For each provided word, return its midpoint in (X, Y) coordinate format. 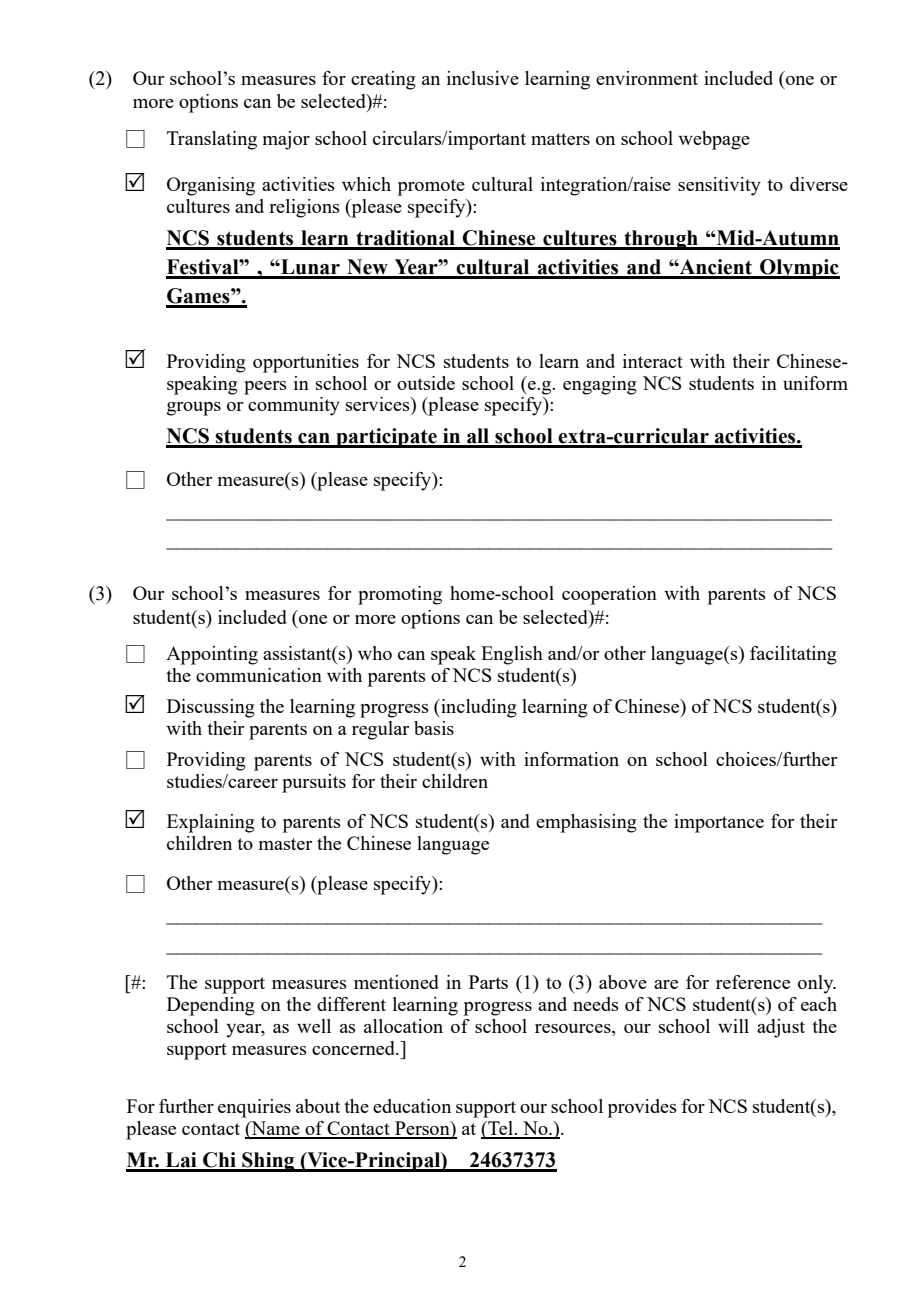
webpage (714, 140)
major (286, 140)
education (412, 1106)
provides (642, 1108)
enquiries (254, 1108)
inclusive (483, 78)
